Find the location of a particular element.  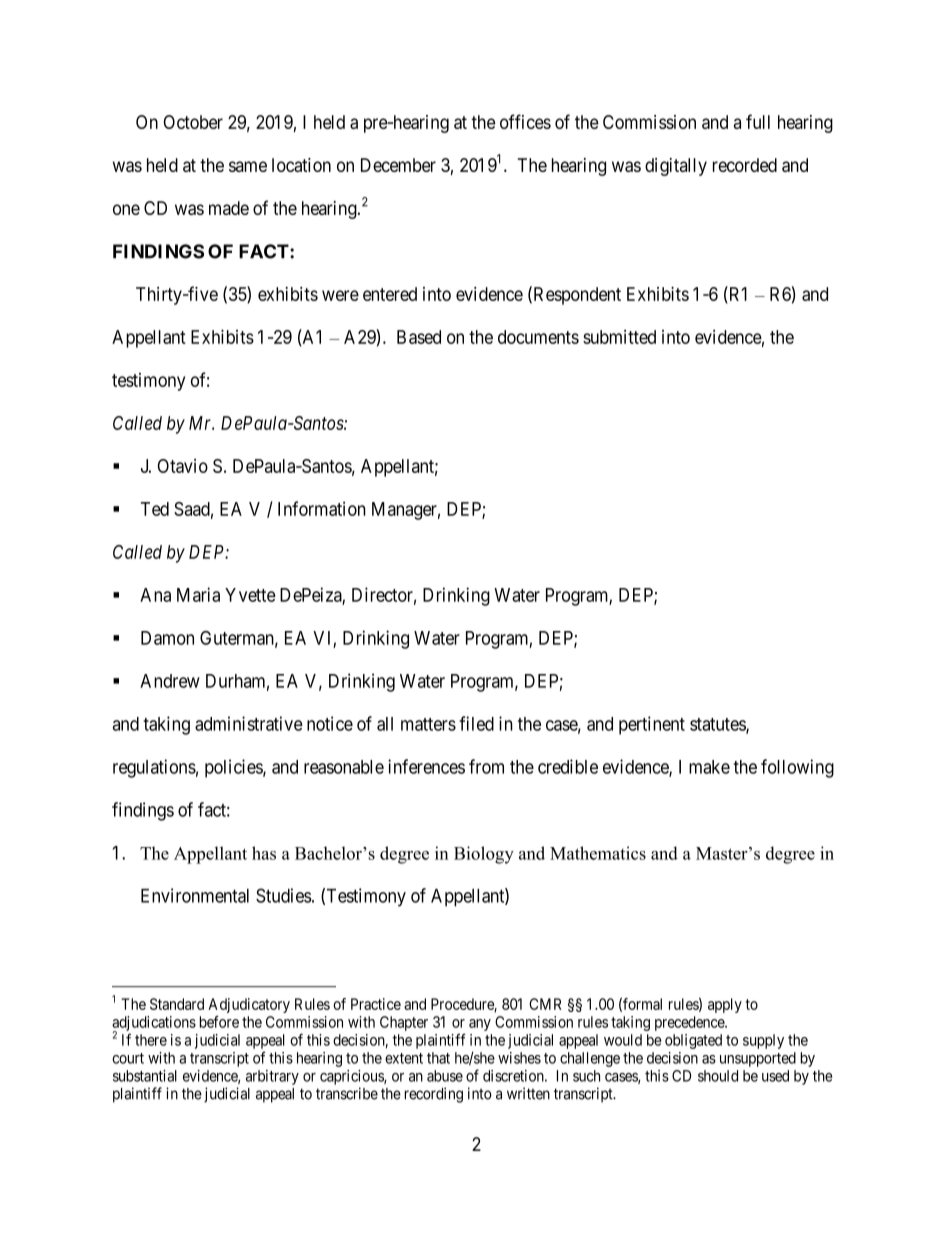

Biology is located at coordinates (484, 855).
